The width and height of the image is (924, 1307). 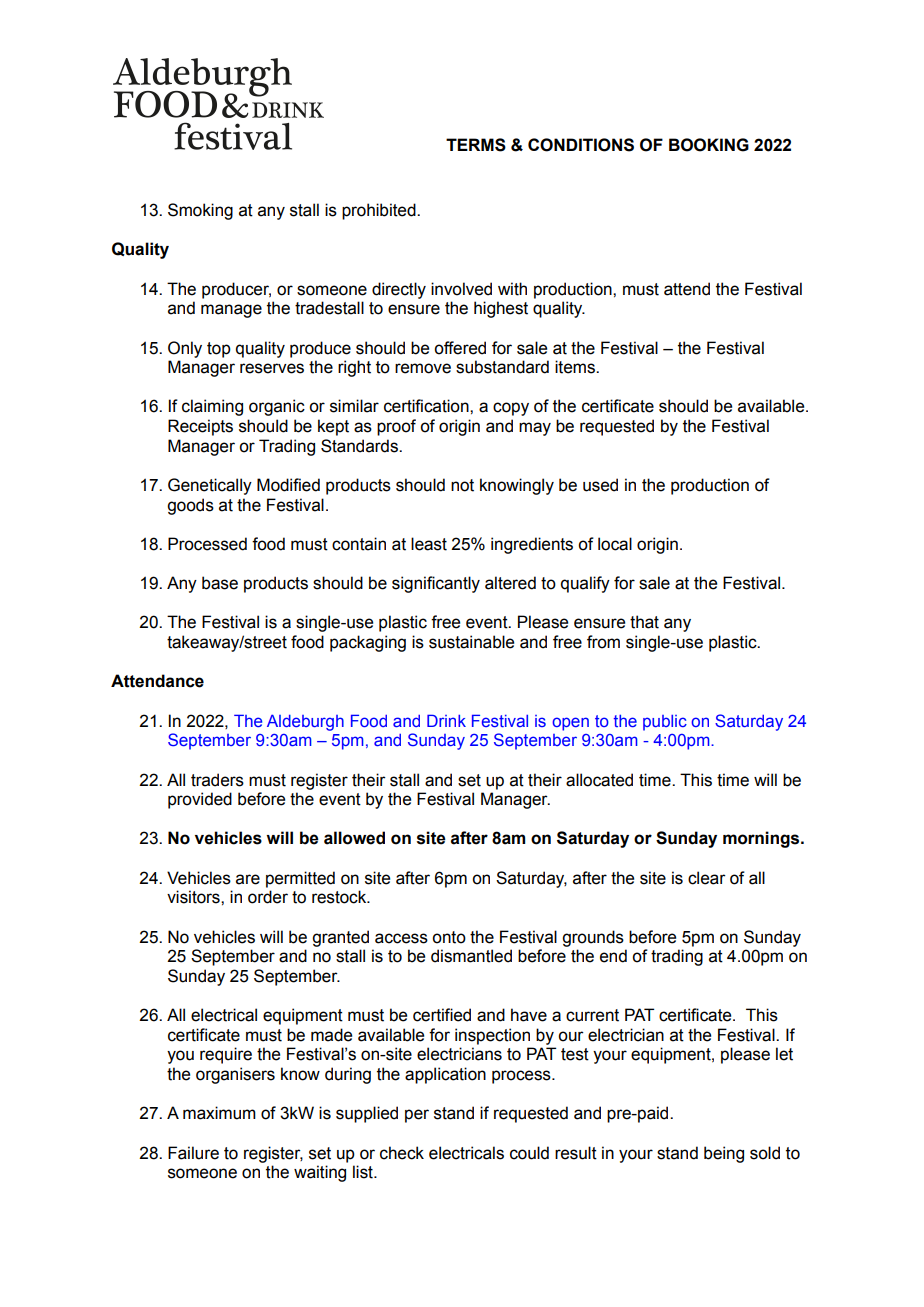 What do you see at coordinates (644, 622) in the image?
I see `that` at bounding box center [644, 622].
